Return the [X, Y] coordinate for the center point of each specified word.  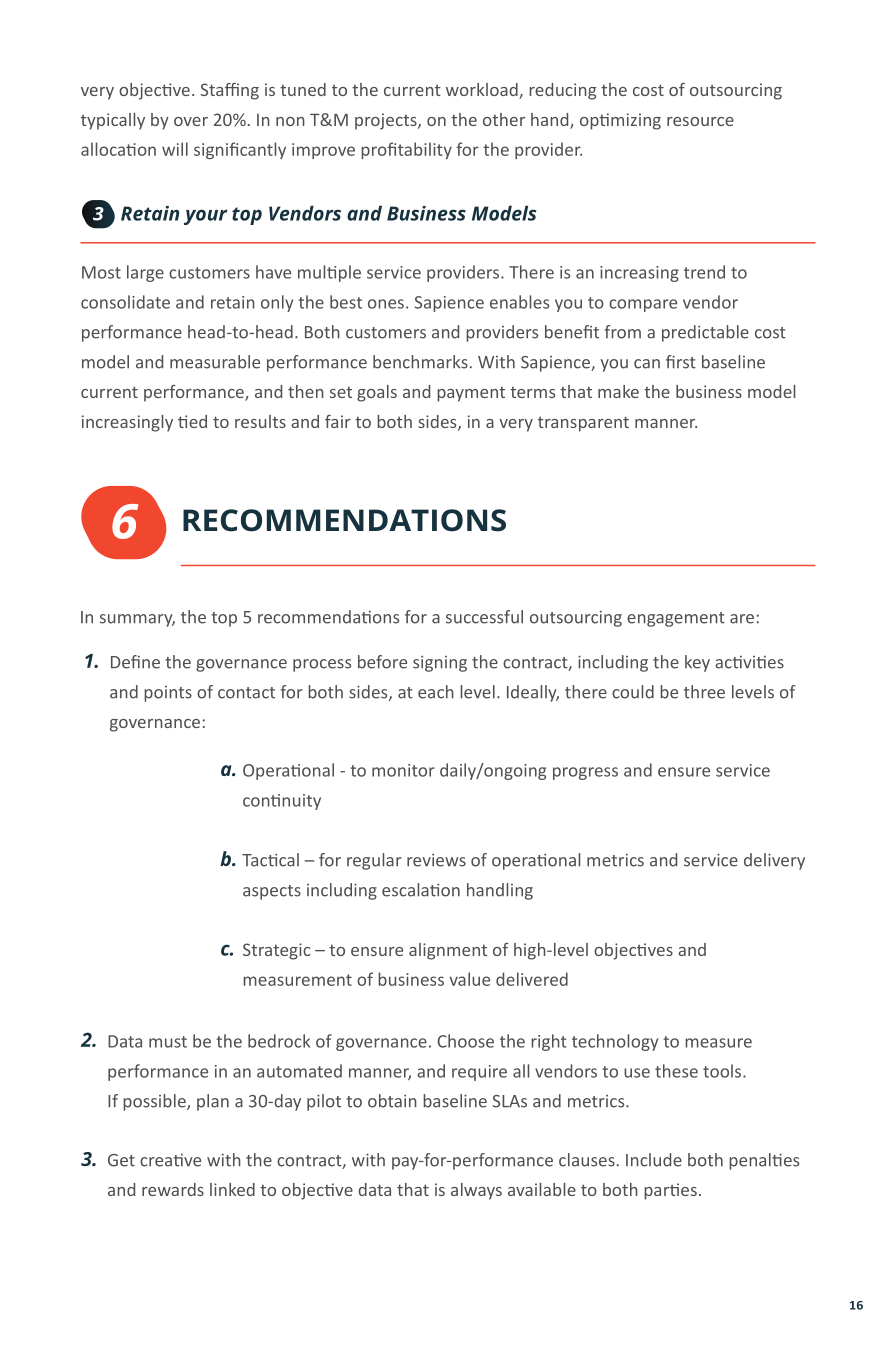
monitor [403, 770]
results [260, 421]
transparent [583, 424]
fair [338, 421]
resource [700, 121]
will [175, 149]
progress [585, 773]
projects [387, 121]
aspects [272, 892]
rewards [173, 1189]
